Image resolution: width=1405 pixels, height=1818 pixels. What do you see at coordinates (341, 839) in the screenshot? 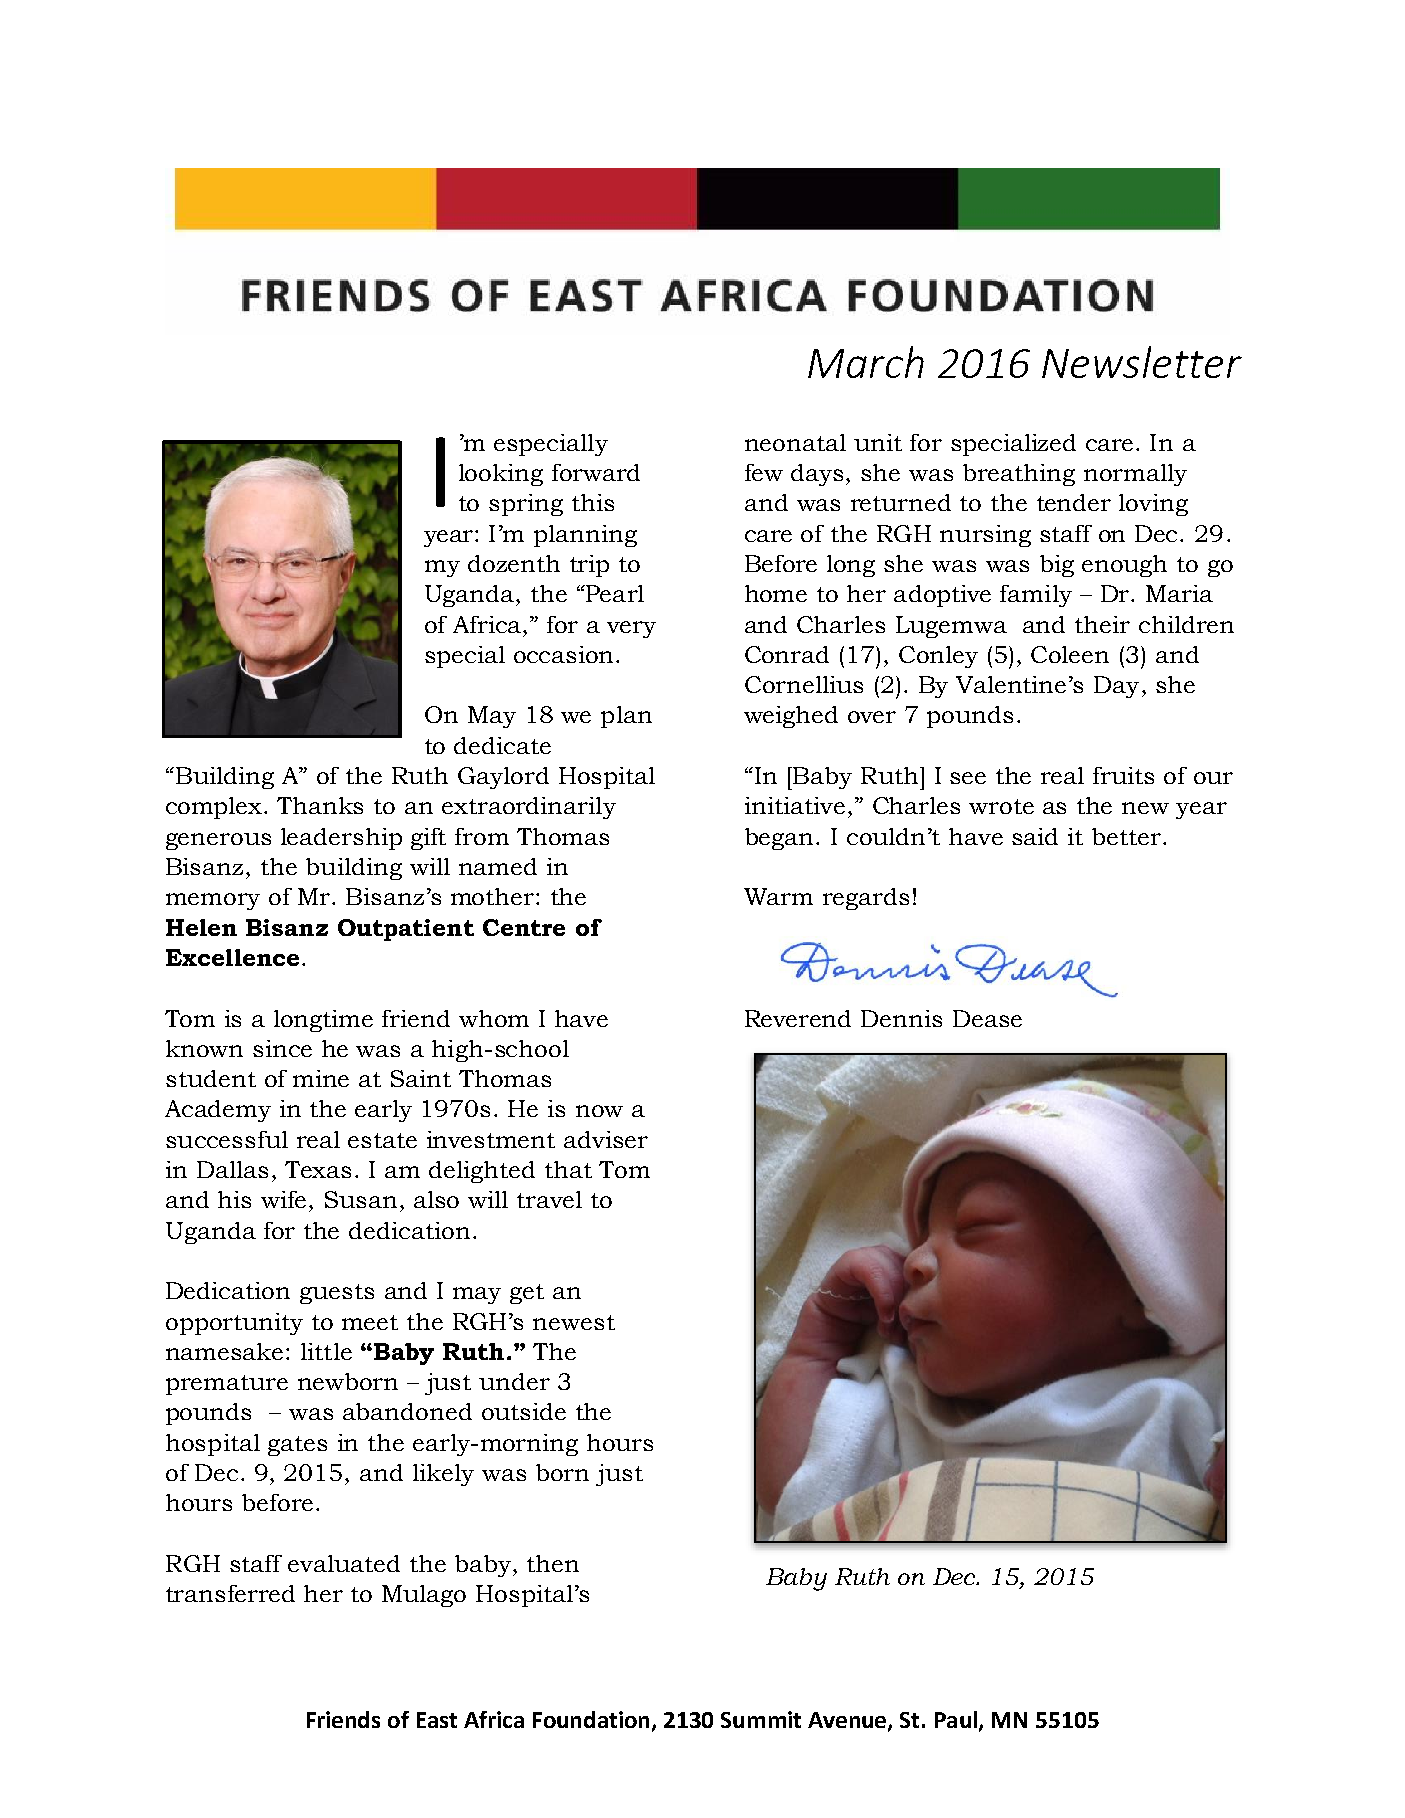
I see `leadership` at bounding box center [341, 839].
